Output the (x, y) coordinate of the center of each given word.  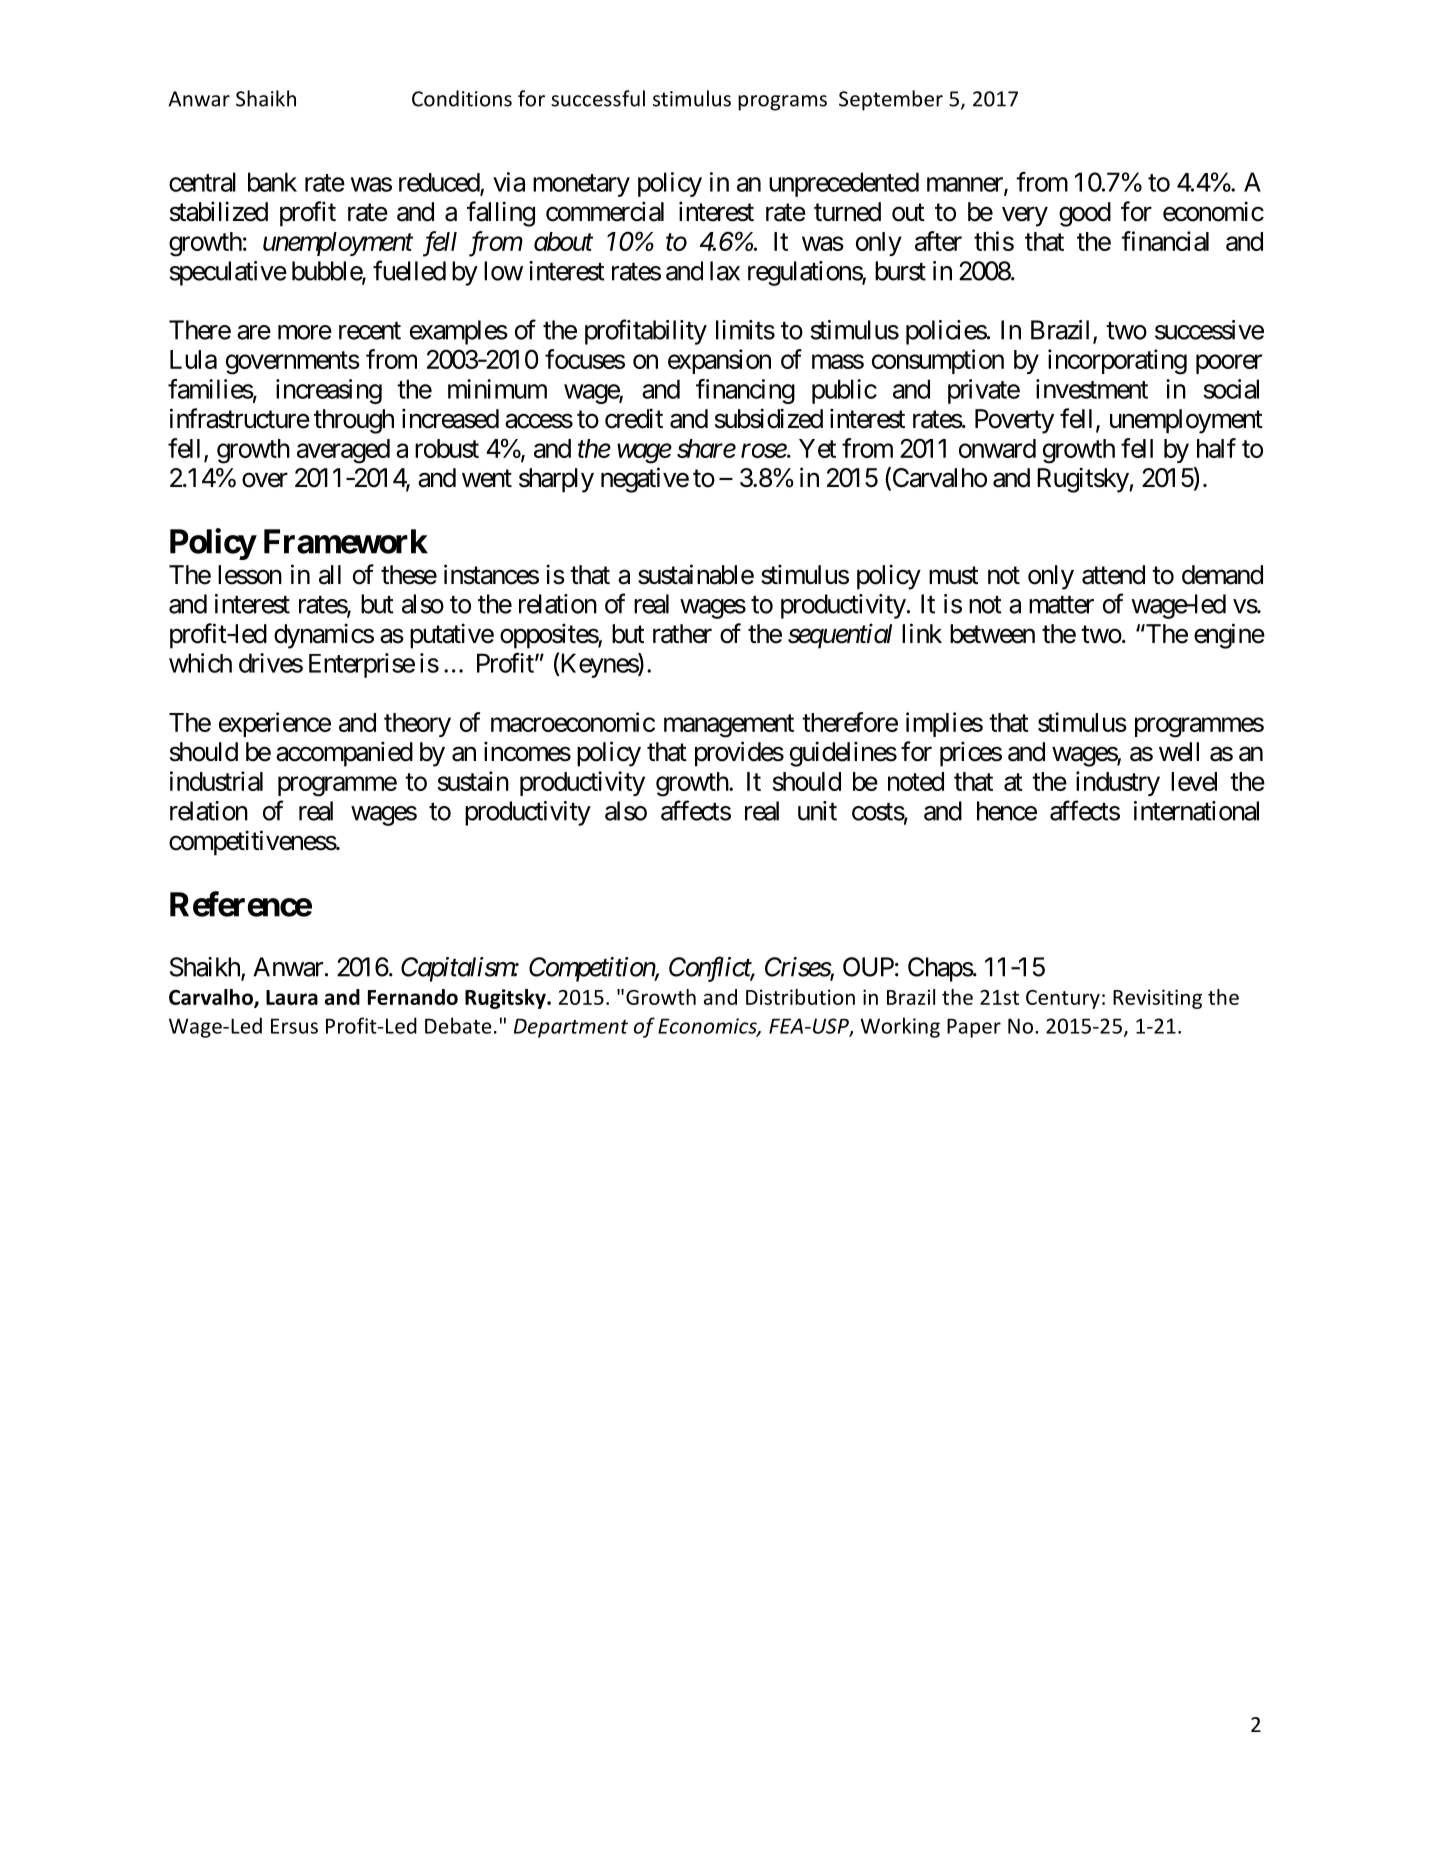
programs (782, 103)
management (729, 726)
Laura (292, 997)
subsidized (769, 418)
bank (272, 182)
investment (1092, 389)
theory (417, 725)
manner (966, 185)
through (354, 421)
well (1179, 752)
